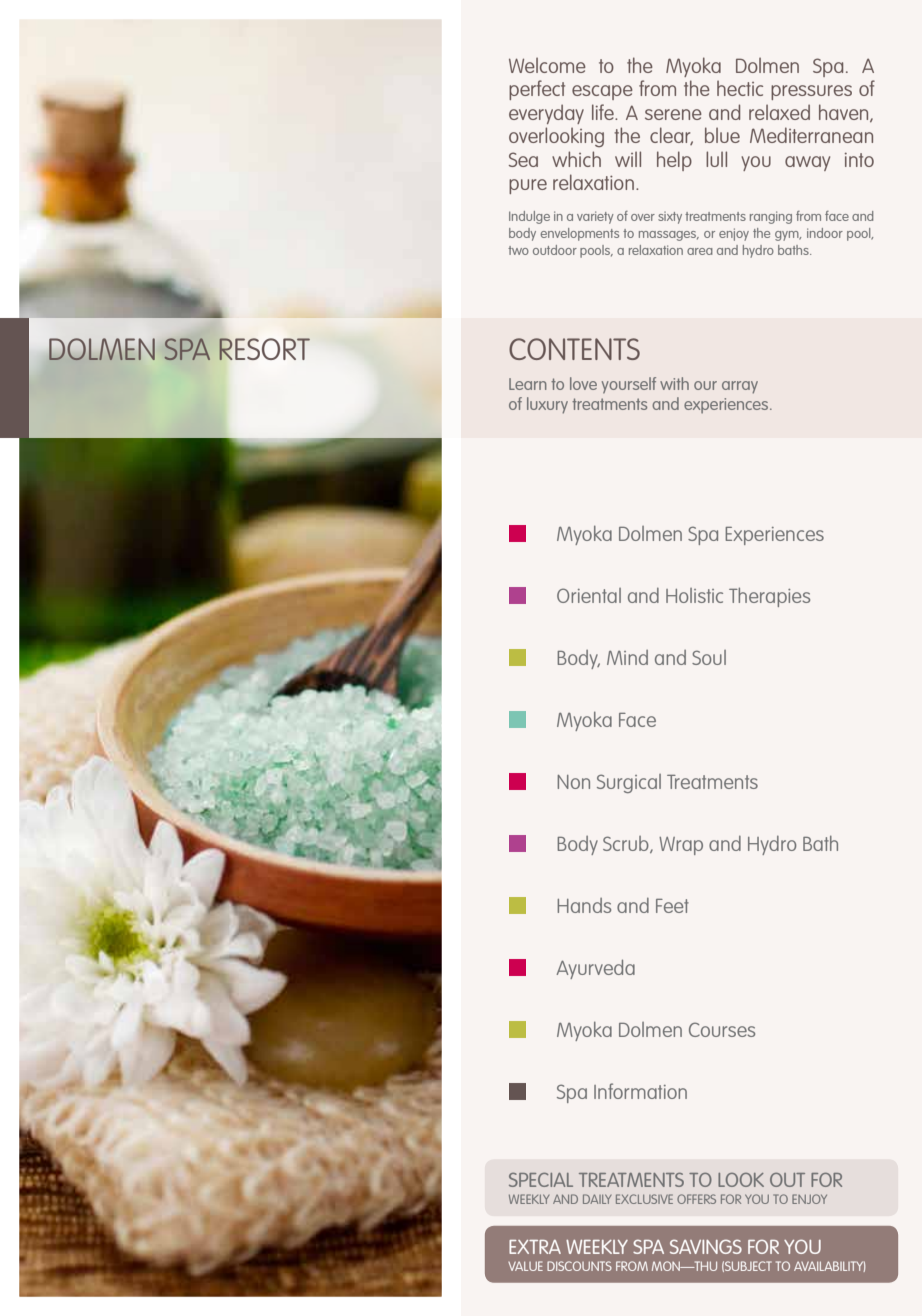  Describe the element at coordinates (535, 1247) in the screenshot. I see `extra` at that location.
